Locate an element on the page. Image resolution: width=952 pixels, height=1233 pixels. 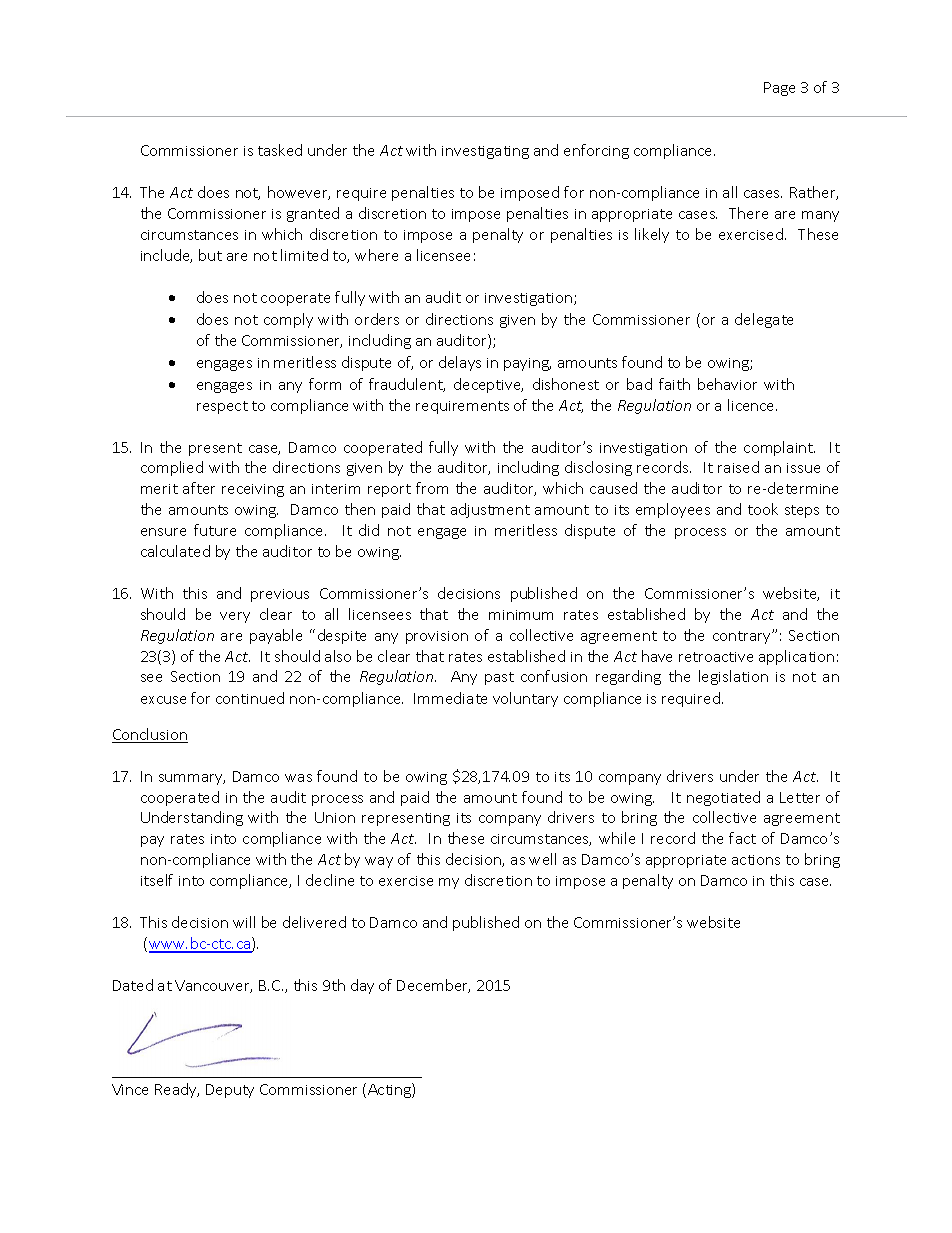
Page is located at coordinates (779, 89).
